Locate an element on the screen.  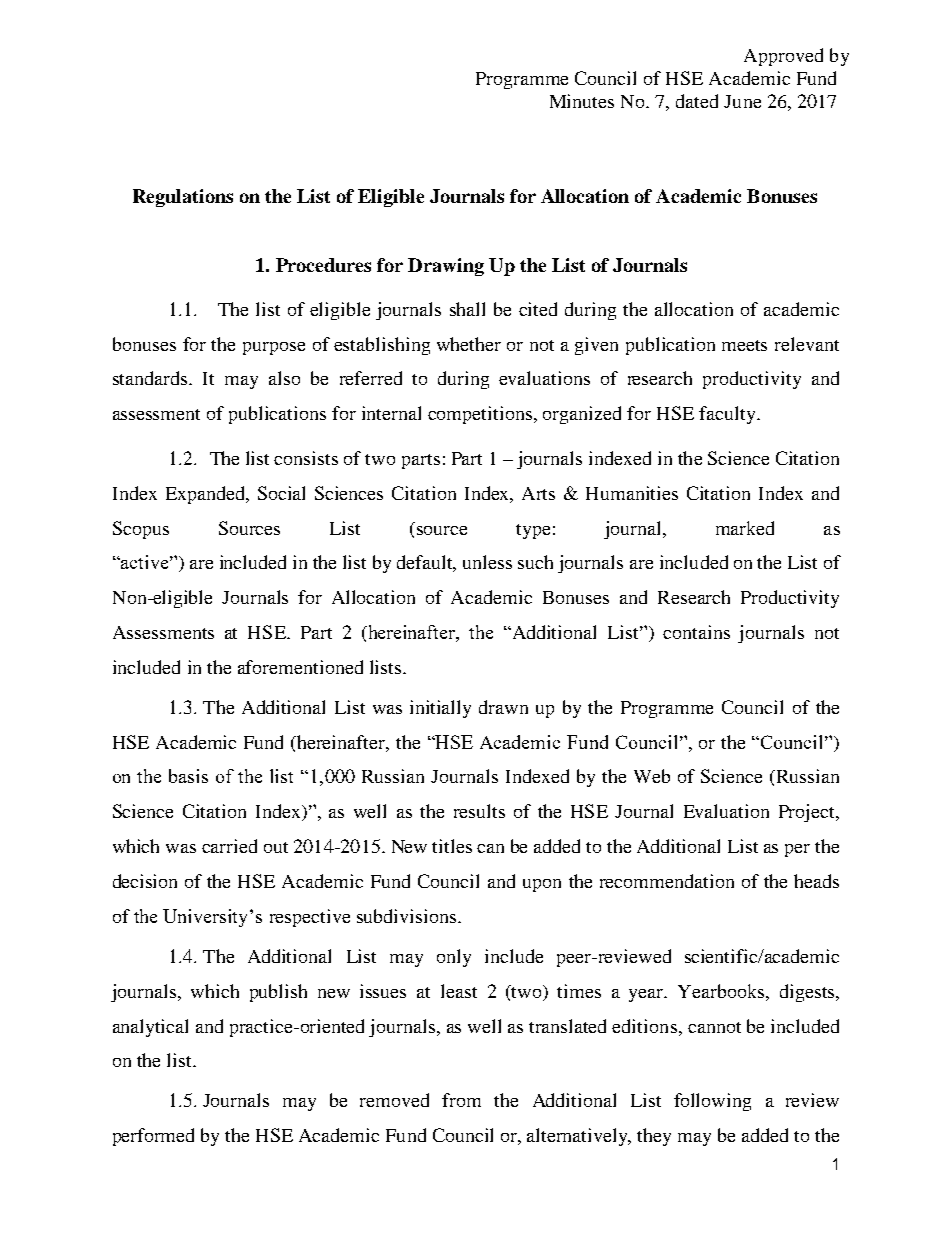
competitions is located at coordinates (480, 415).
